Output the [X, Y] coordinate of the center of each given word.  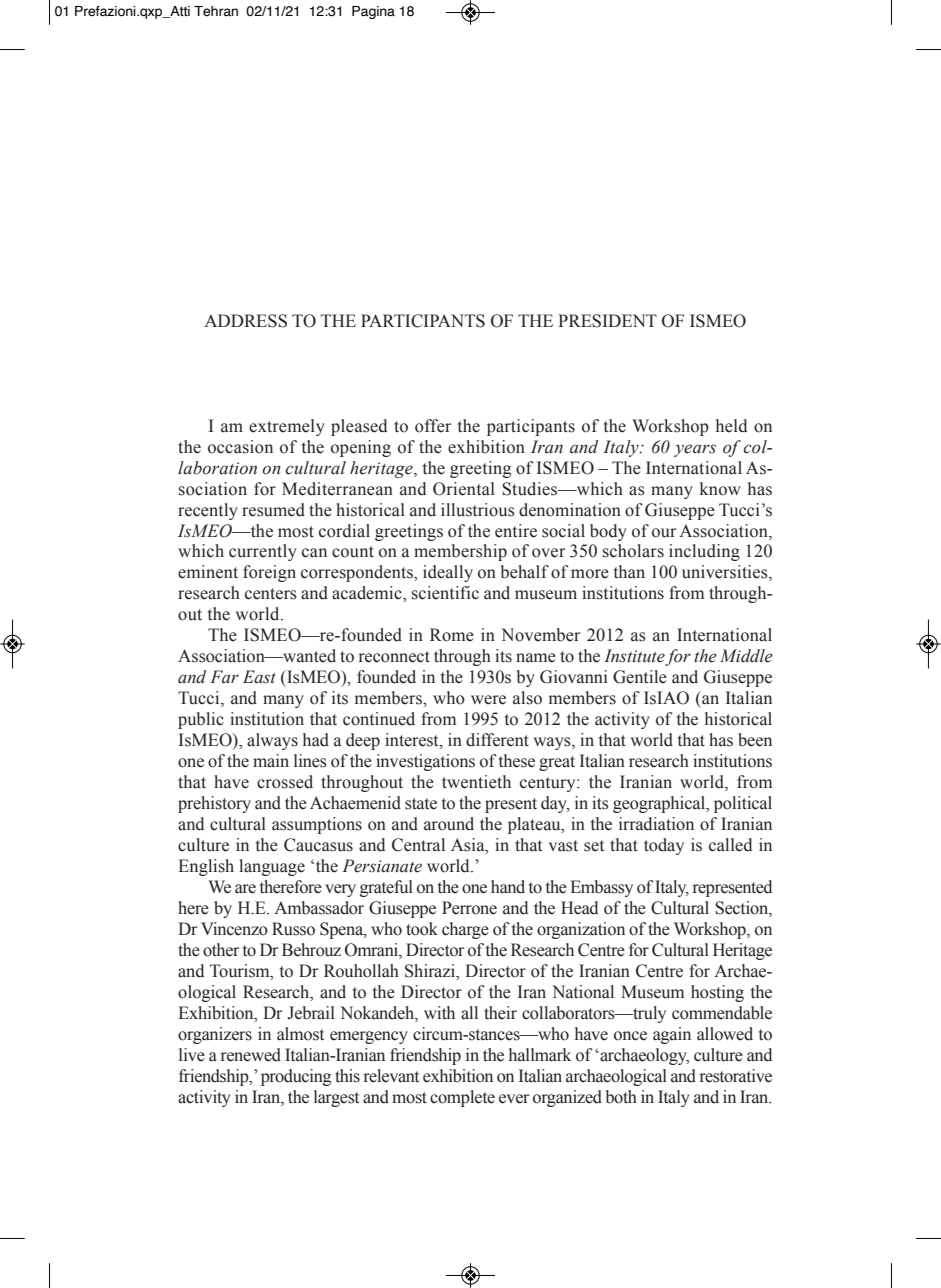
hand [508, 887]
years [695, 450]
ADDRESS [245, 321]
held [731, 426]
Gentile [640, 677]
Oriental [464, 489]
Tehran [216, 11]
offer [433, 426]
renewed [251, 1055]
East [259, 677]
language [272, 867]
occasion [240, 447]
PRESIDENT [607, 321]
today [664, 846]
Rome [452, 635]
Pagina [373, 12]
